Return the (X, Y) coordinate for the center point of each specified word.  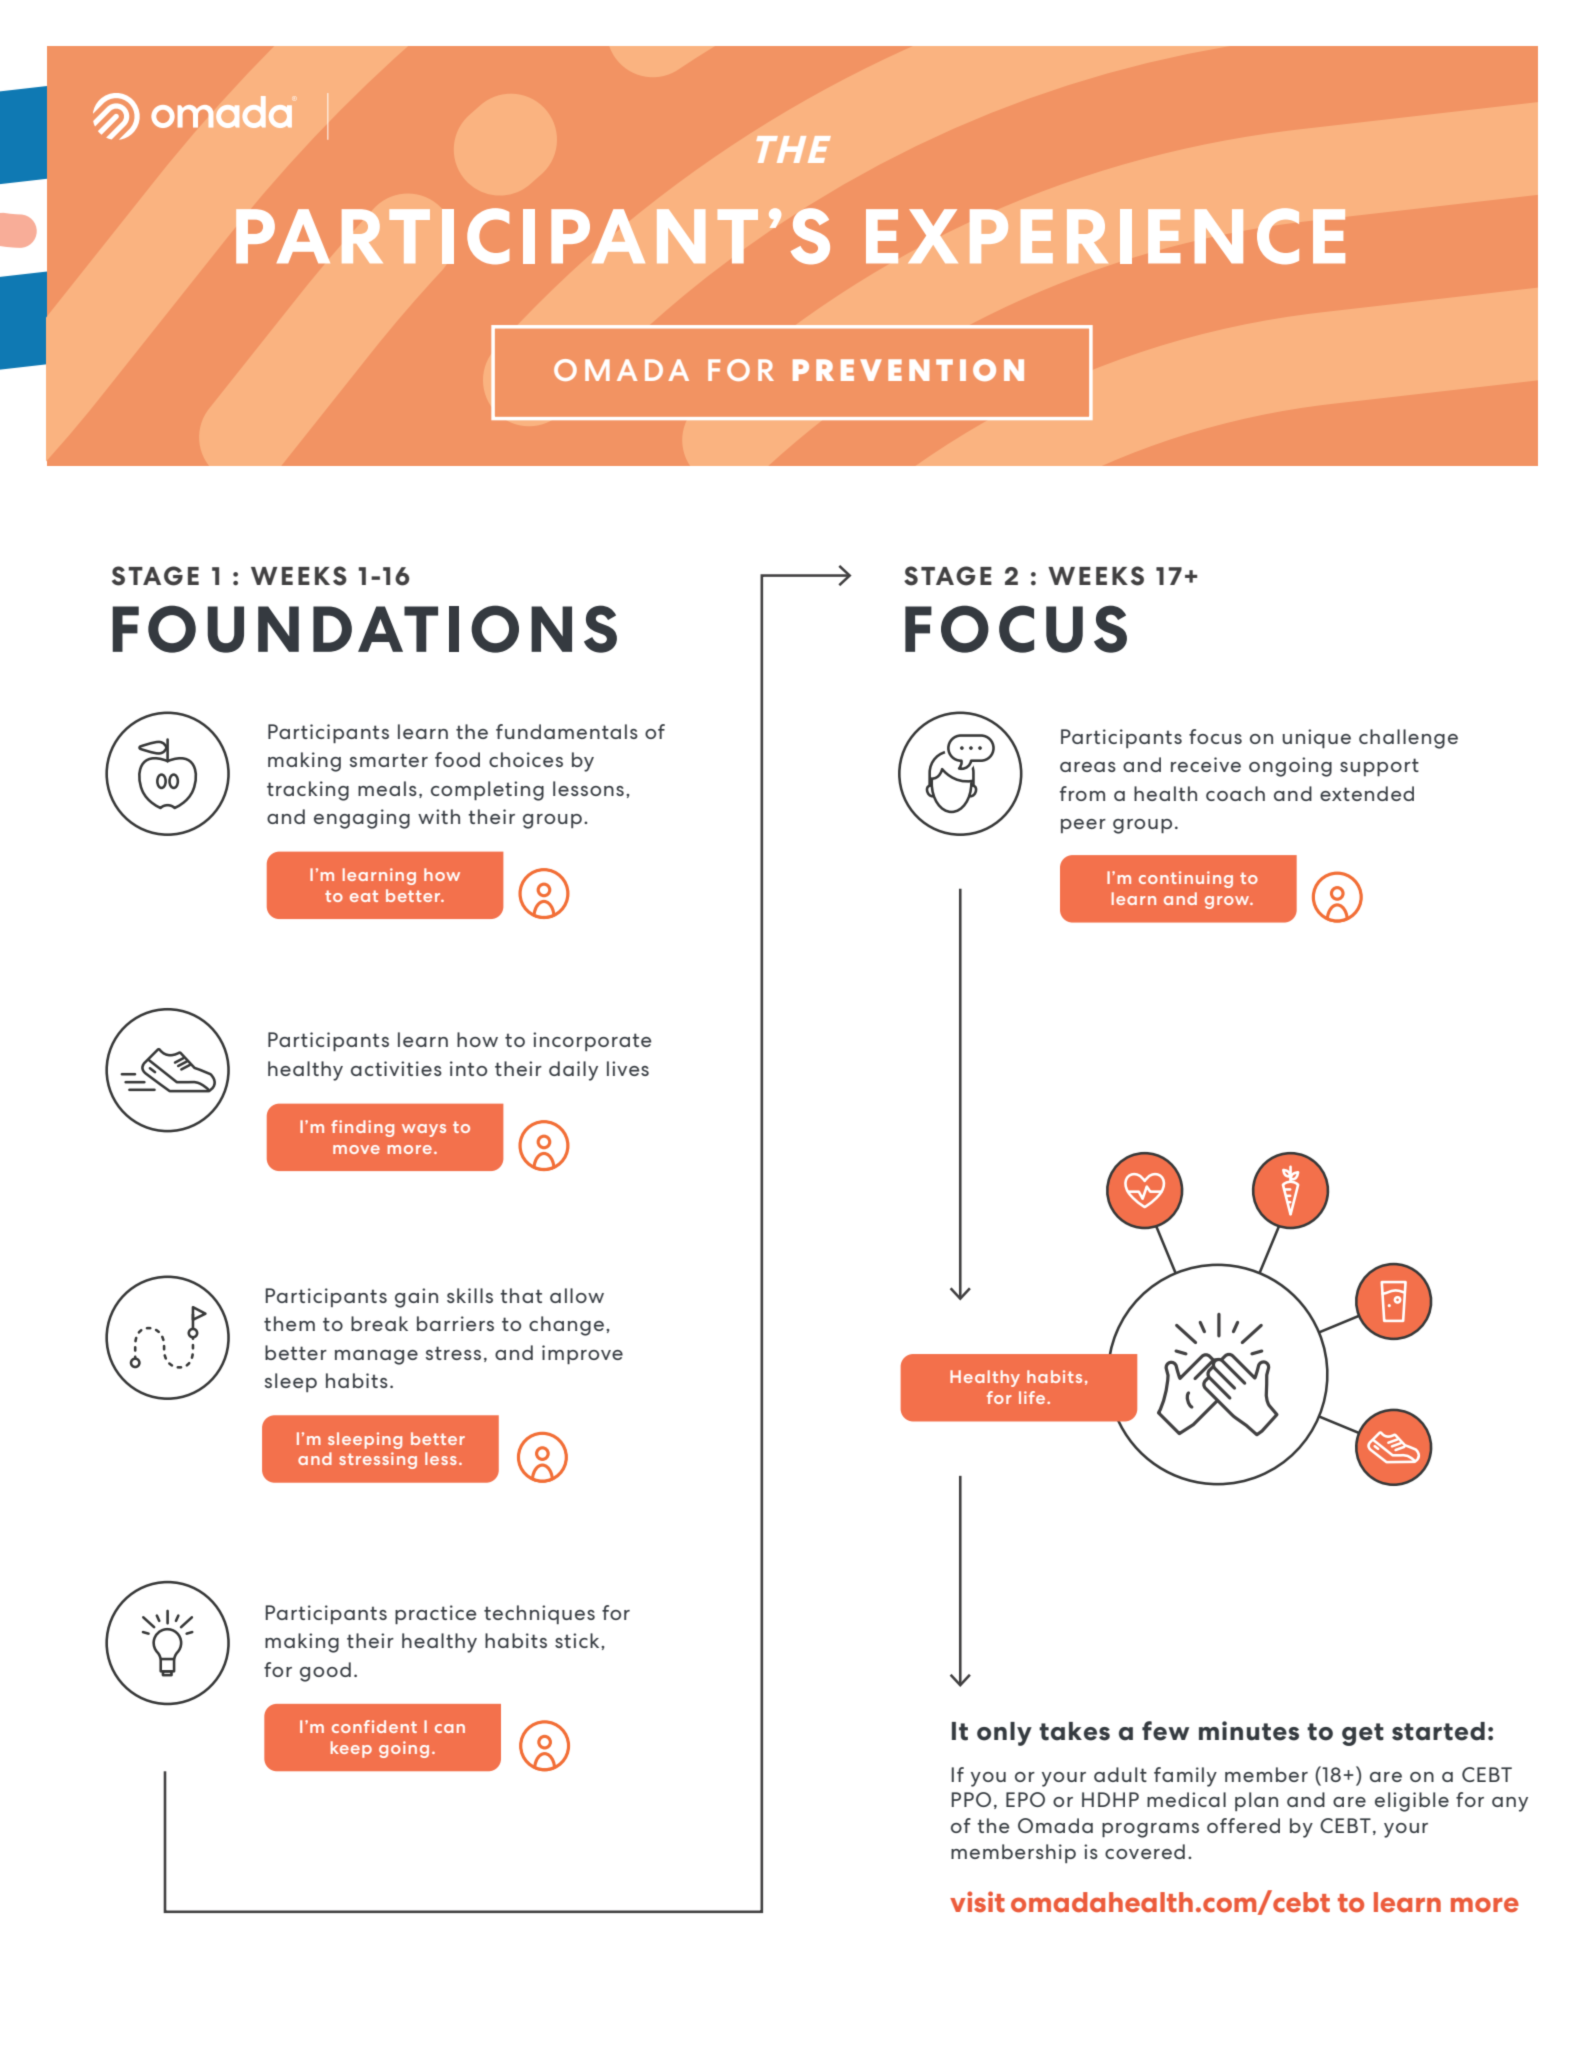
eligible (1412, 1802)
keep (351, 1749)
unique (1316, 738)
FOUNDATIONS (364, 629)
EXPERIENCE (1105, 236)
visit (977, 1901)
